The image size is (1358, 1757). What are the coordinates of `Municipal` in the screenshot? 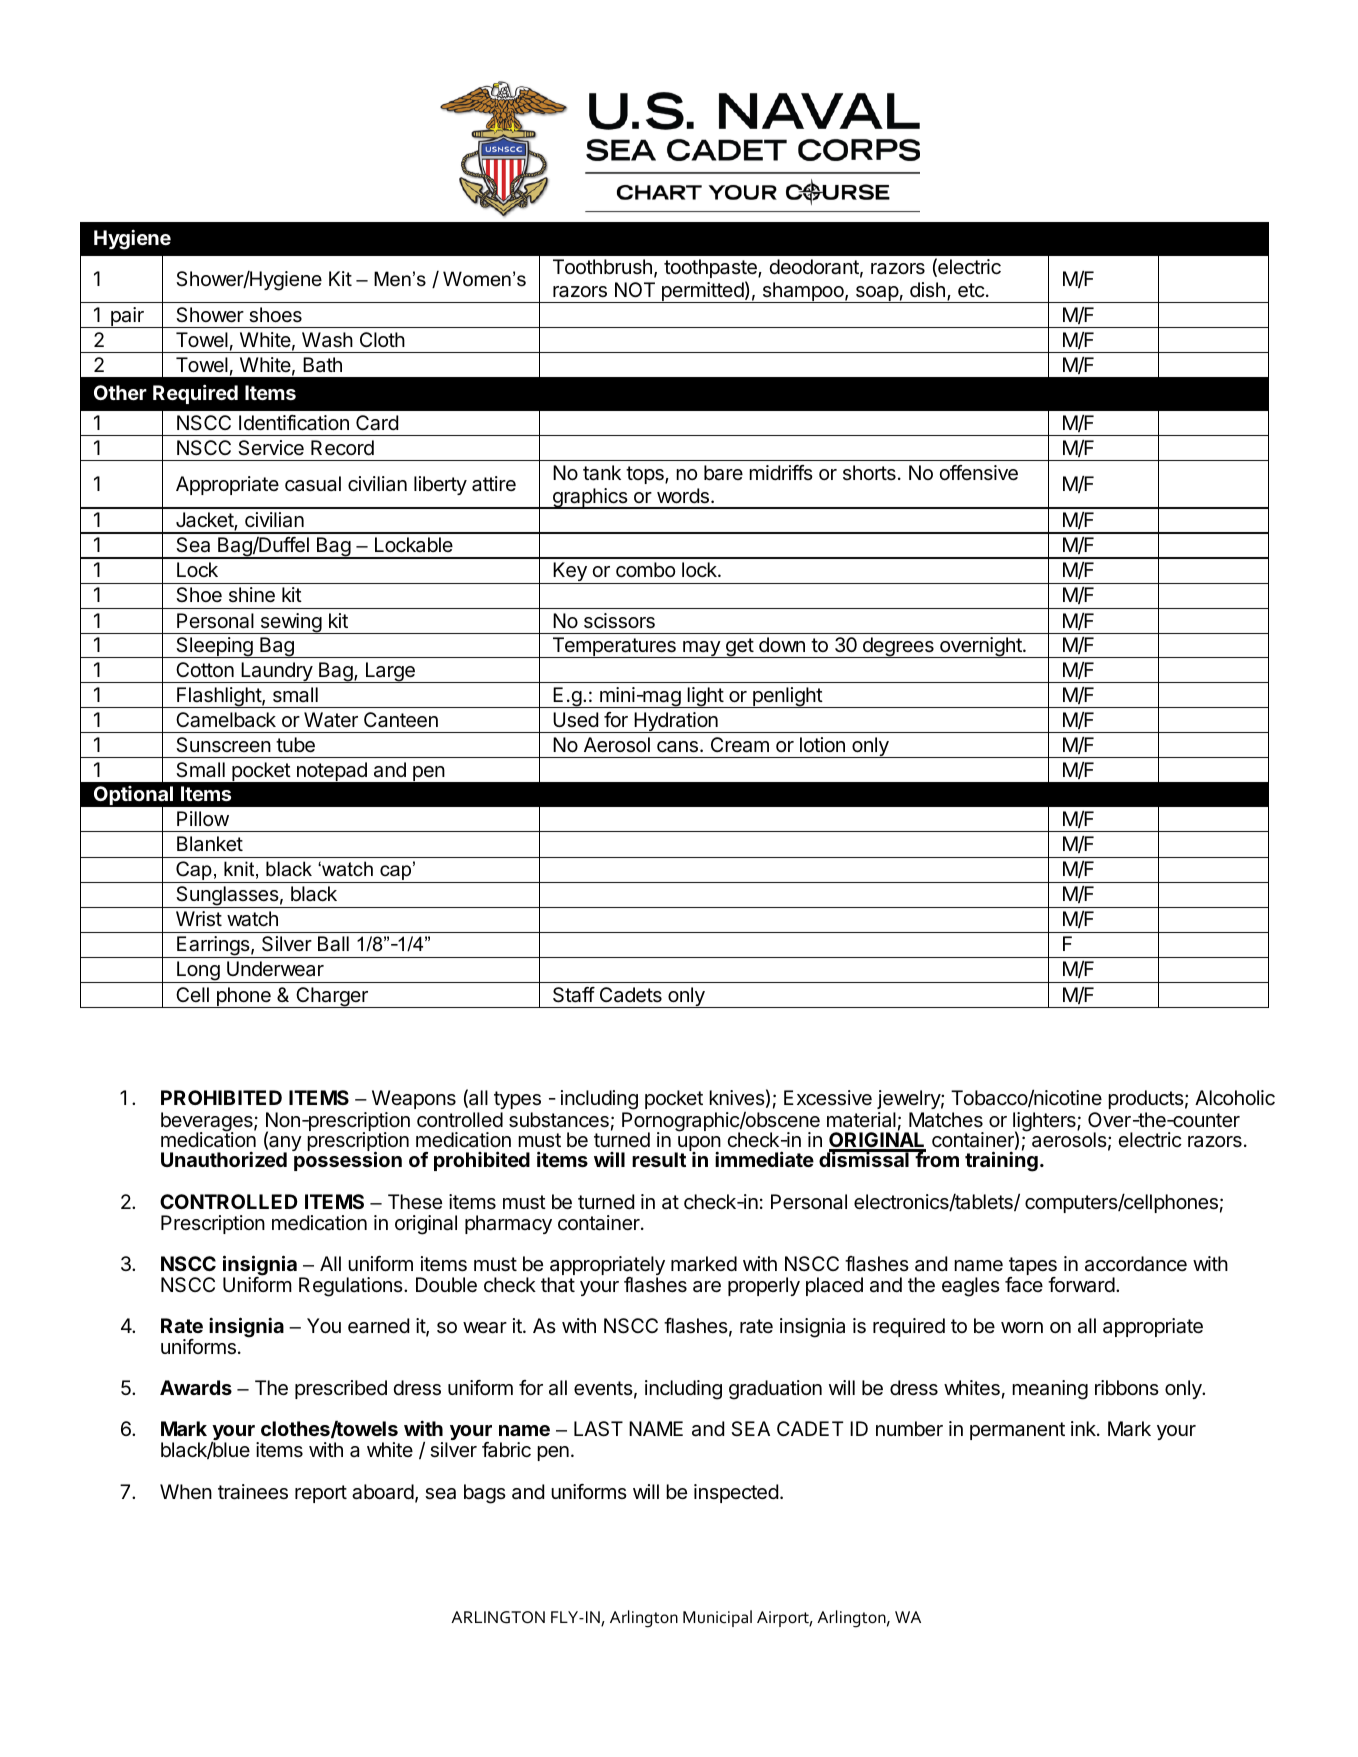 It's located at (717, 1618).
